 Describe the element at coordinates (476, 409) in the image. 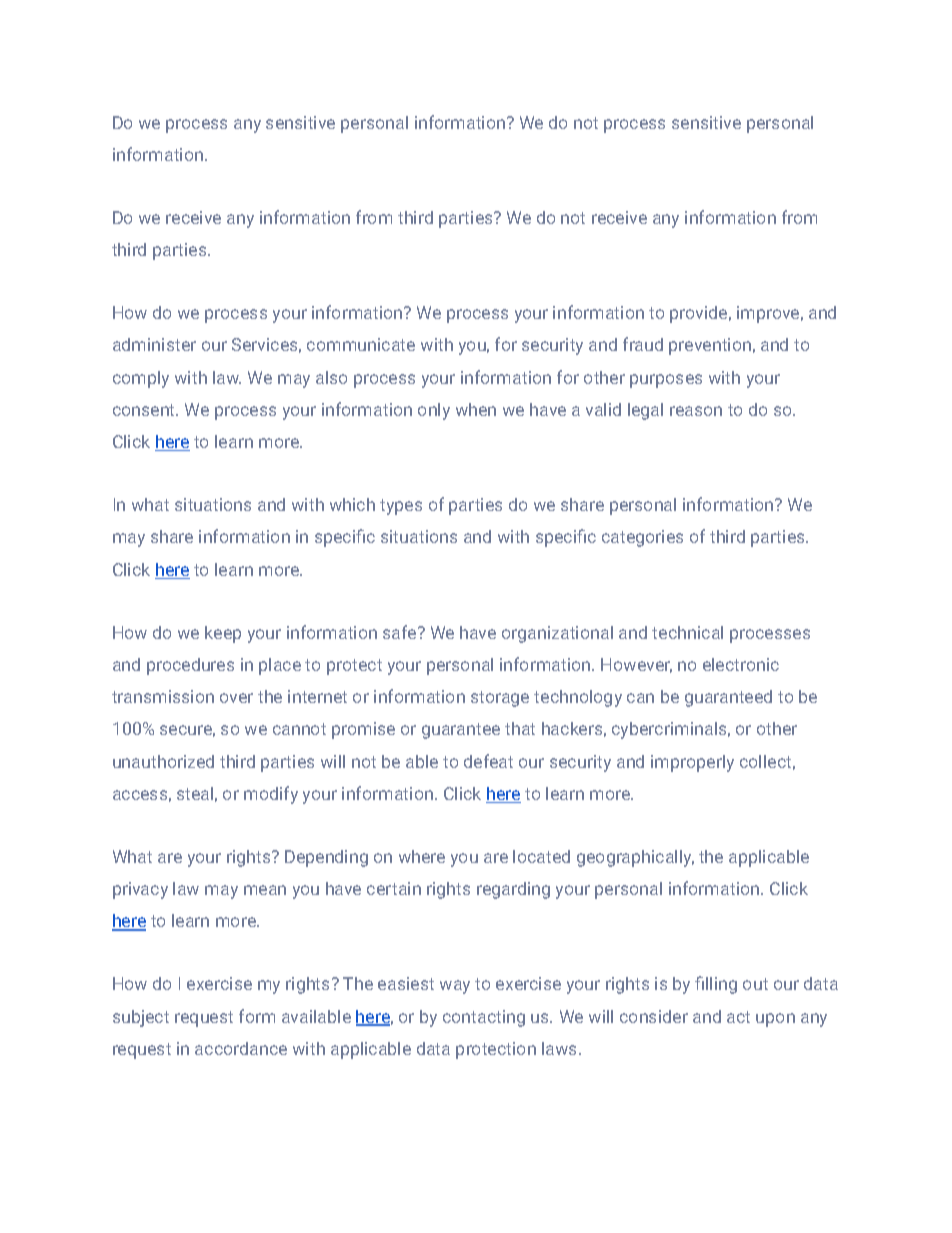

I see `when` at that location.
